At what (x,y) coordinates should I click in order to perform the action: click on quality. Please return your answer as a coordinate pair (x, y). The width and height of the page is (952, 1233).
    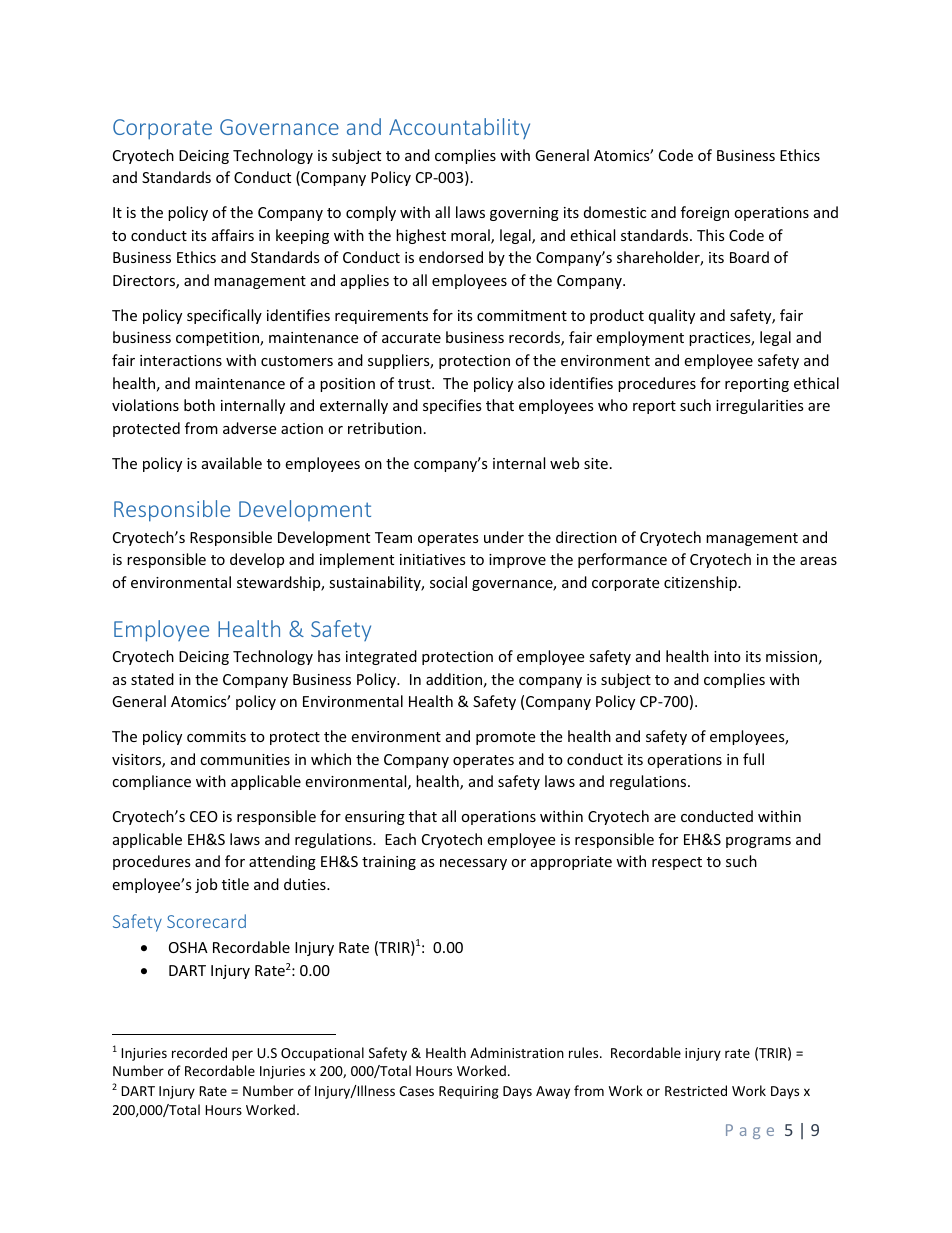
    Looking at the image, I should click on (672, 316).
